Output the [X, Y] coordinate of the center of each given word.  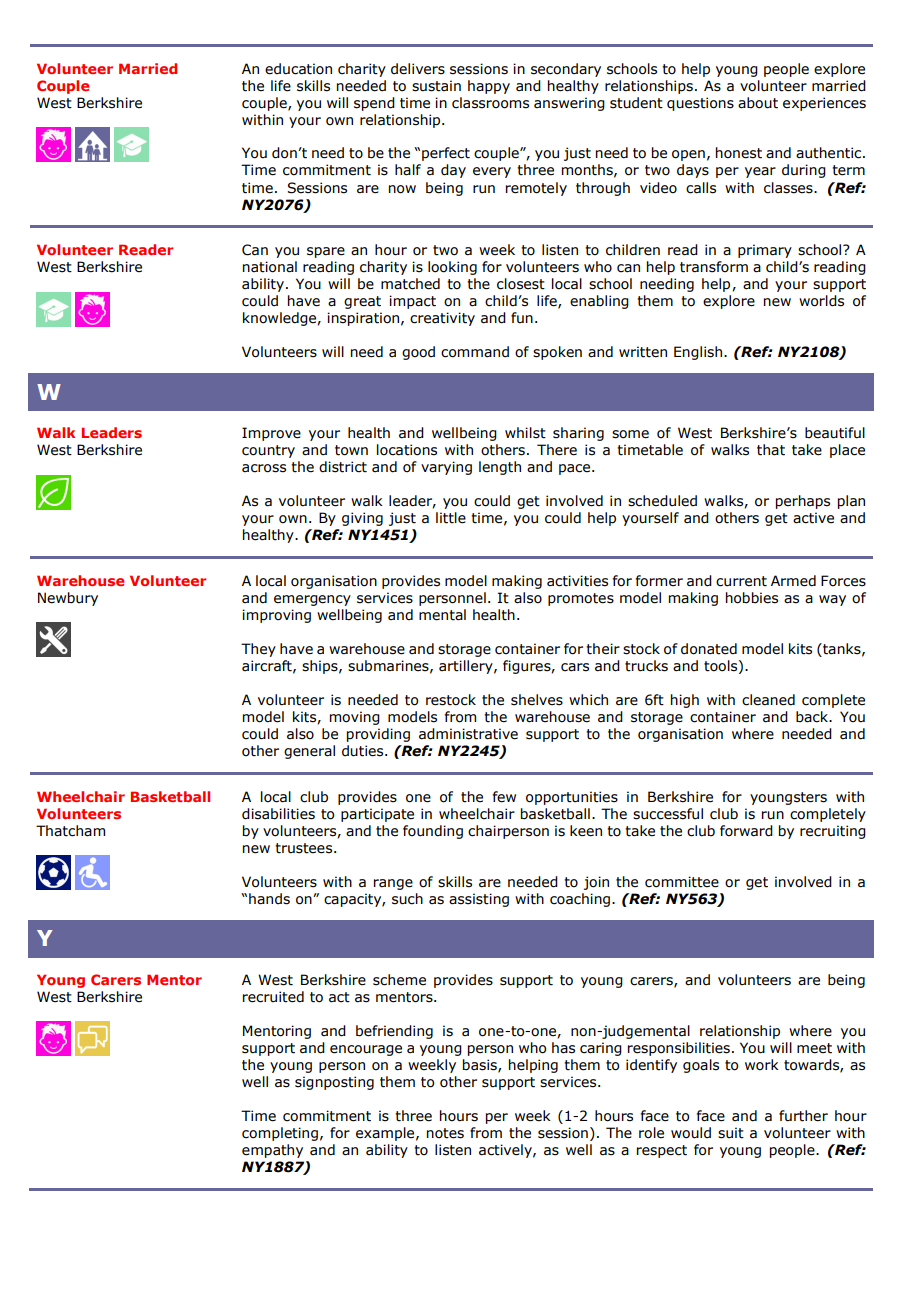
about [758, 103]
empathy [272, 1151]
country [268, 451]
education [298, 69]
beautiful [835, 433]
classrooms [490, 103]
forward [746, 831]
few [504, 797]
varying [446, 468]
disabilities [278, 814]
